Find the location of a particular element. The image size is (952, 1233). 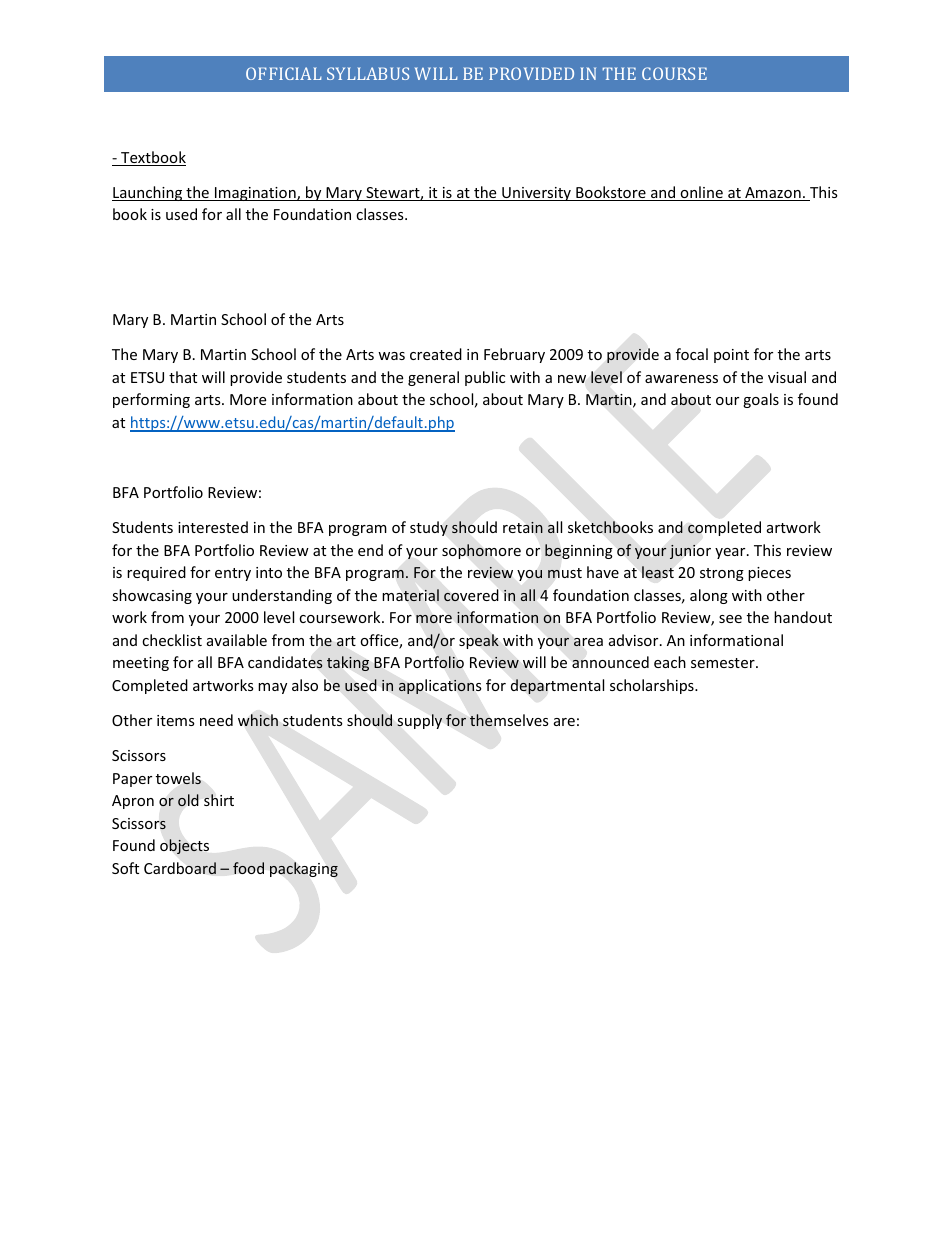

online is located at coordinates (701, 193).
